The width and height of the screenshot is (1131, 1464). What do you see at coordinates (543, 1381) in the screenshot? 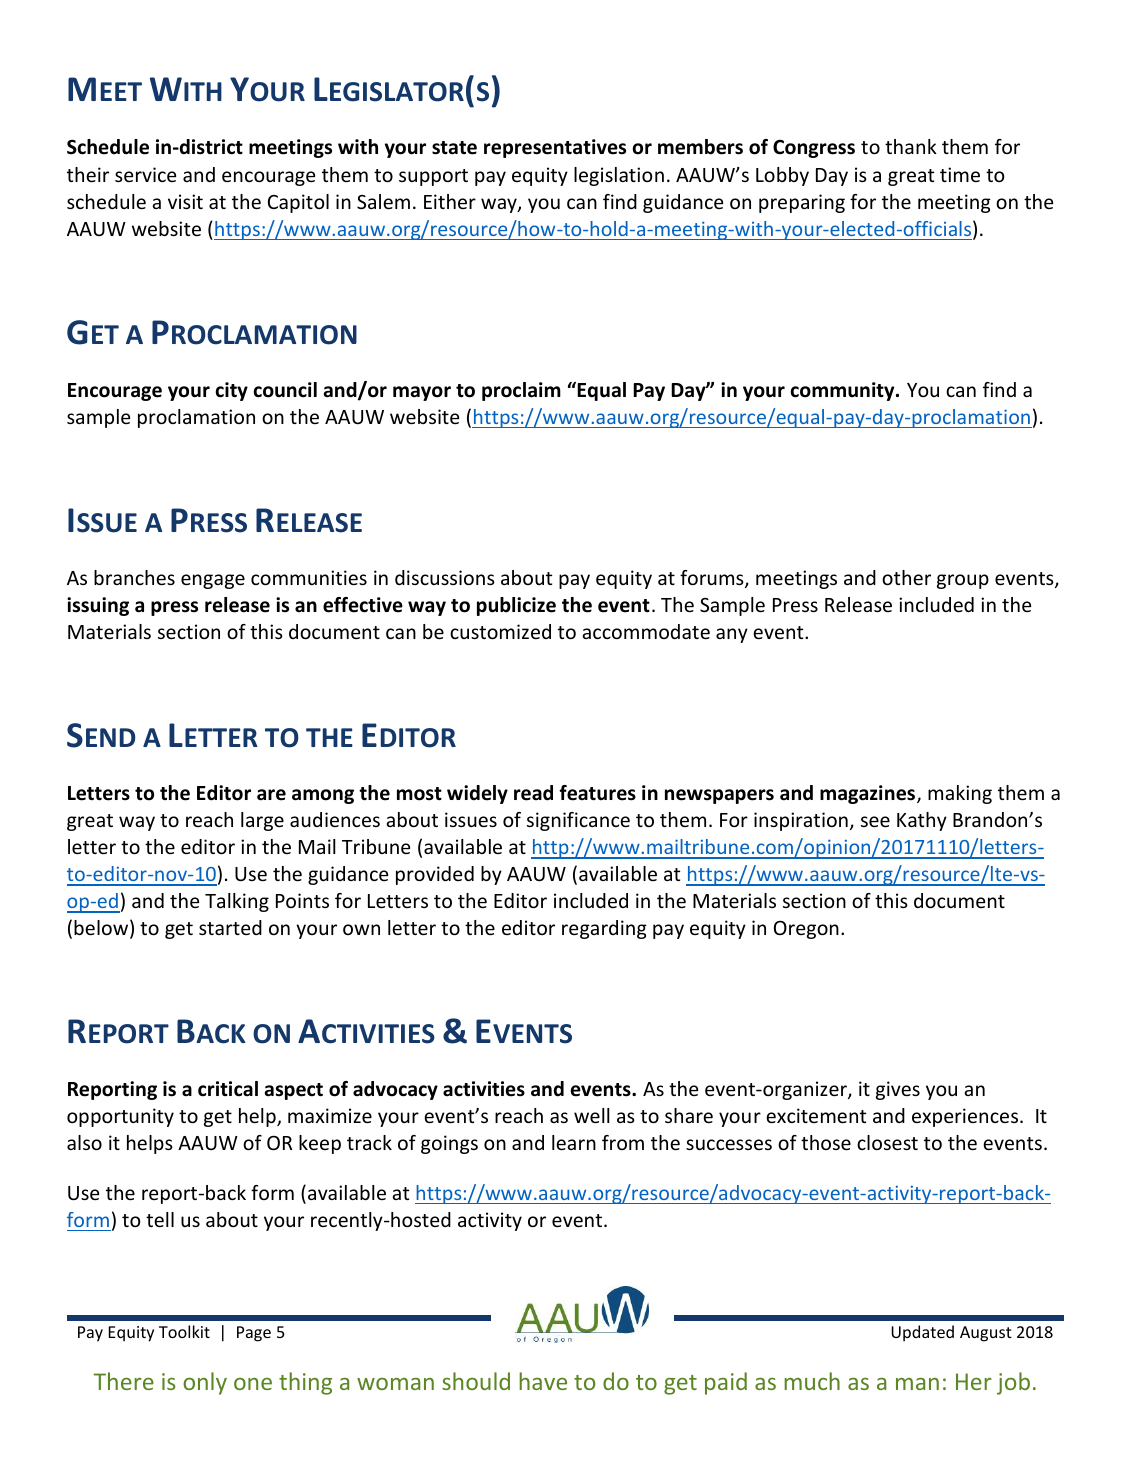
I see `have` at bounding box center [543, 1381].
